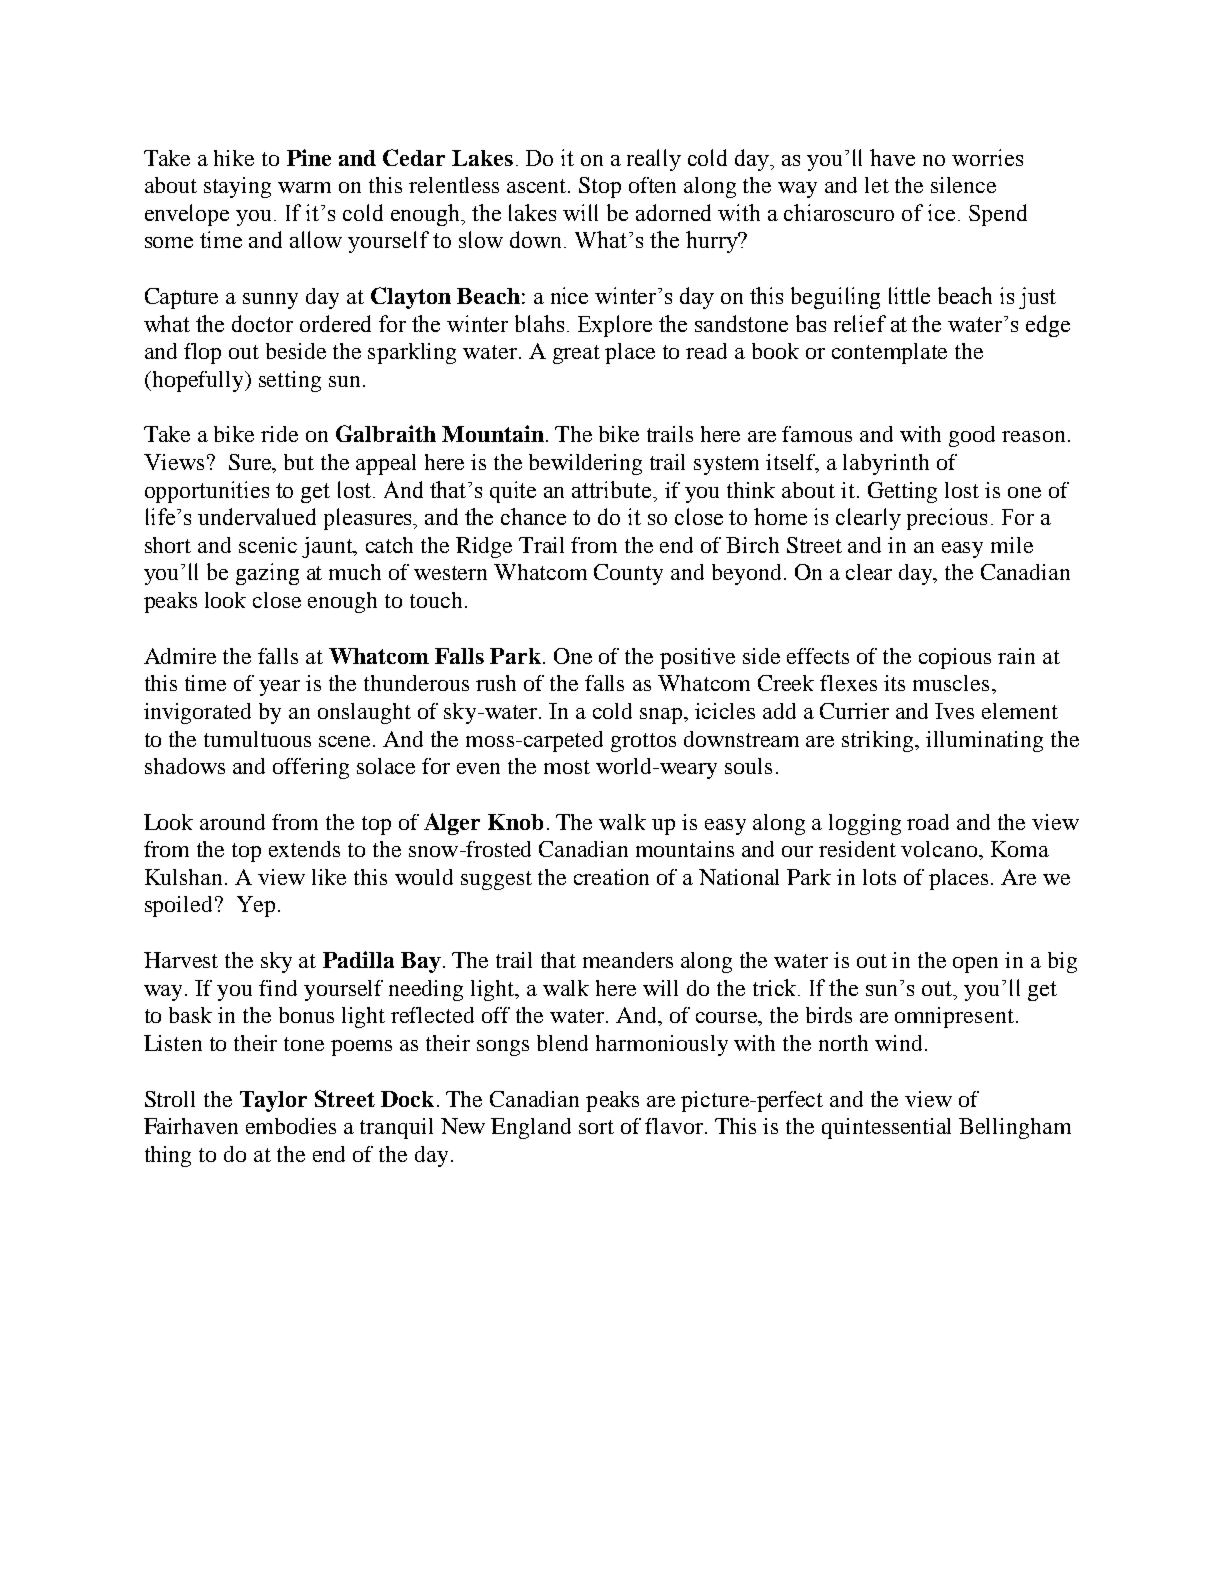  Describe the element at coordinates (304, 187) in the document. I see `warm` at that location.
